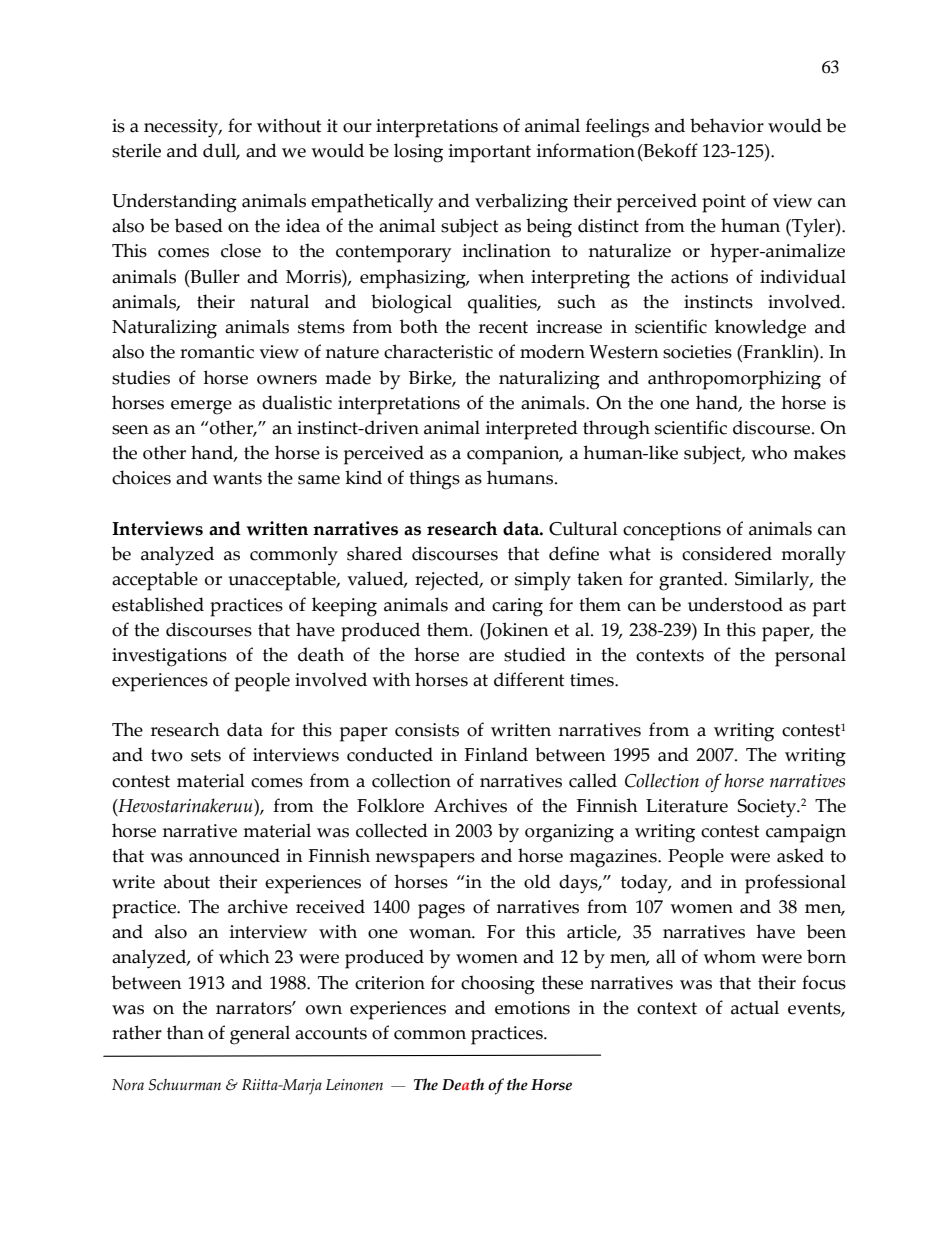  What do you see at coordinates (755, 1007) in the screenshot?
I see `actual` at bounding box center [755, 1007].
